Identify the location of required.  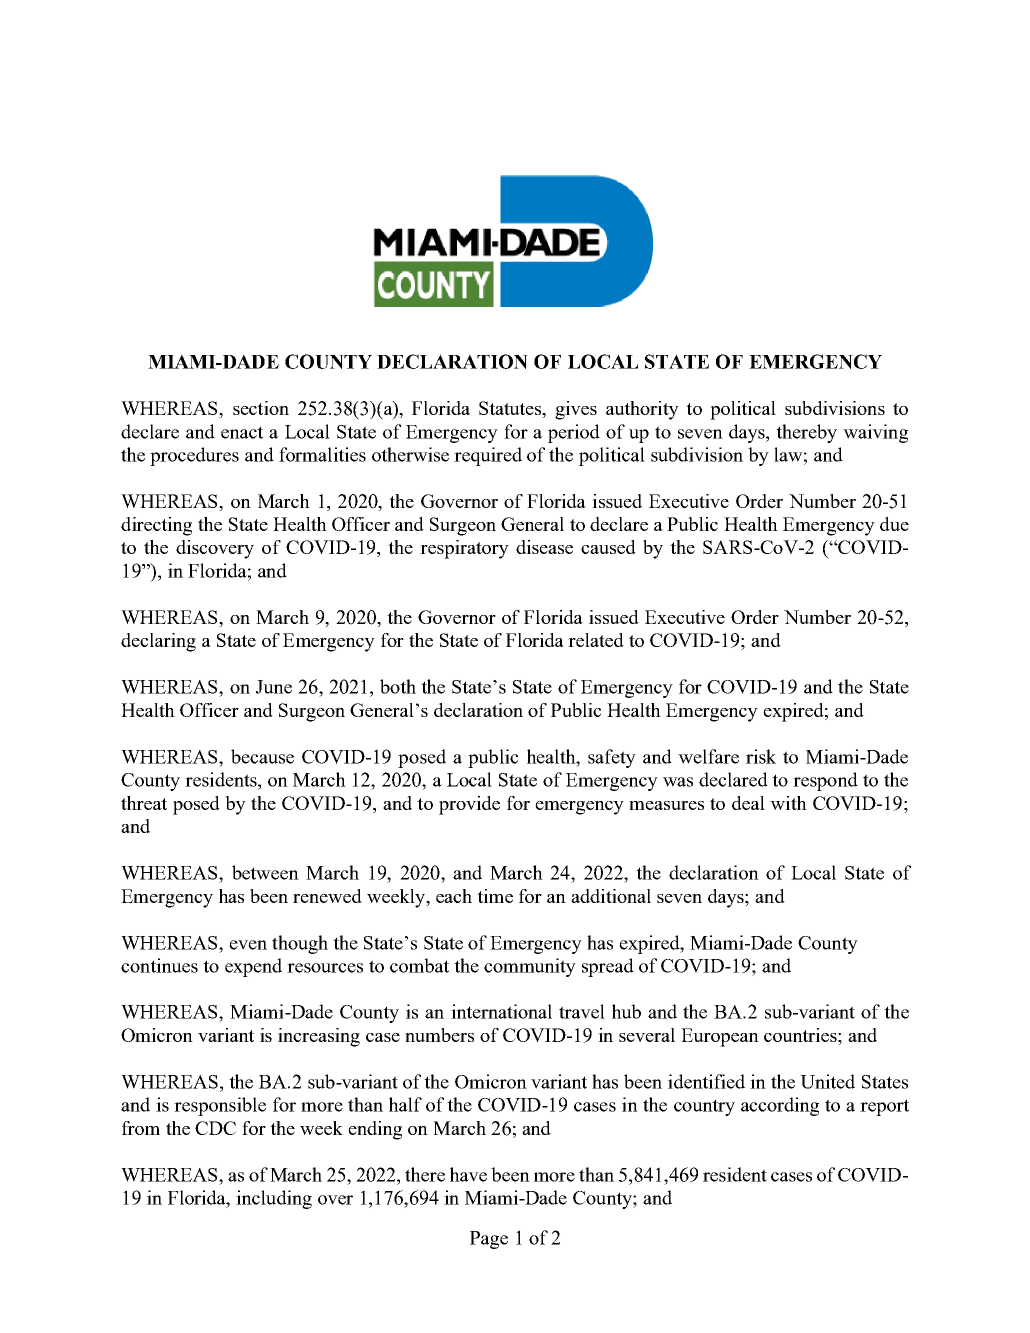
(488, 456).
